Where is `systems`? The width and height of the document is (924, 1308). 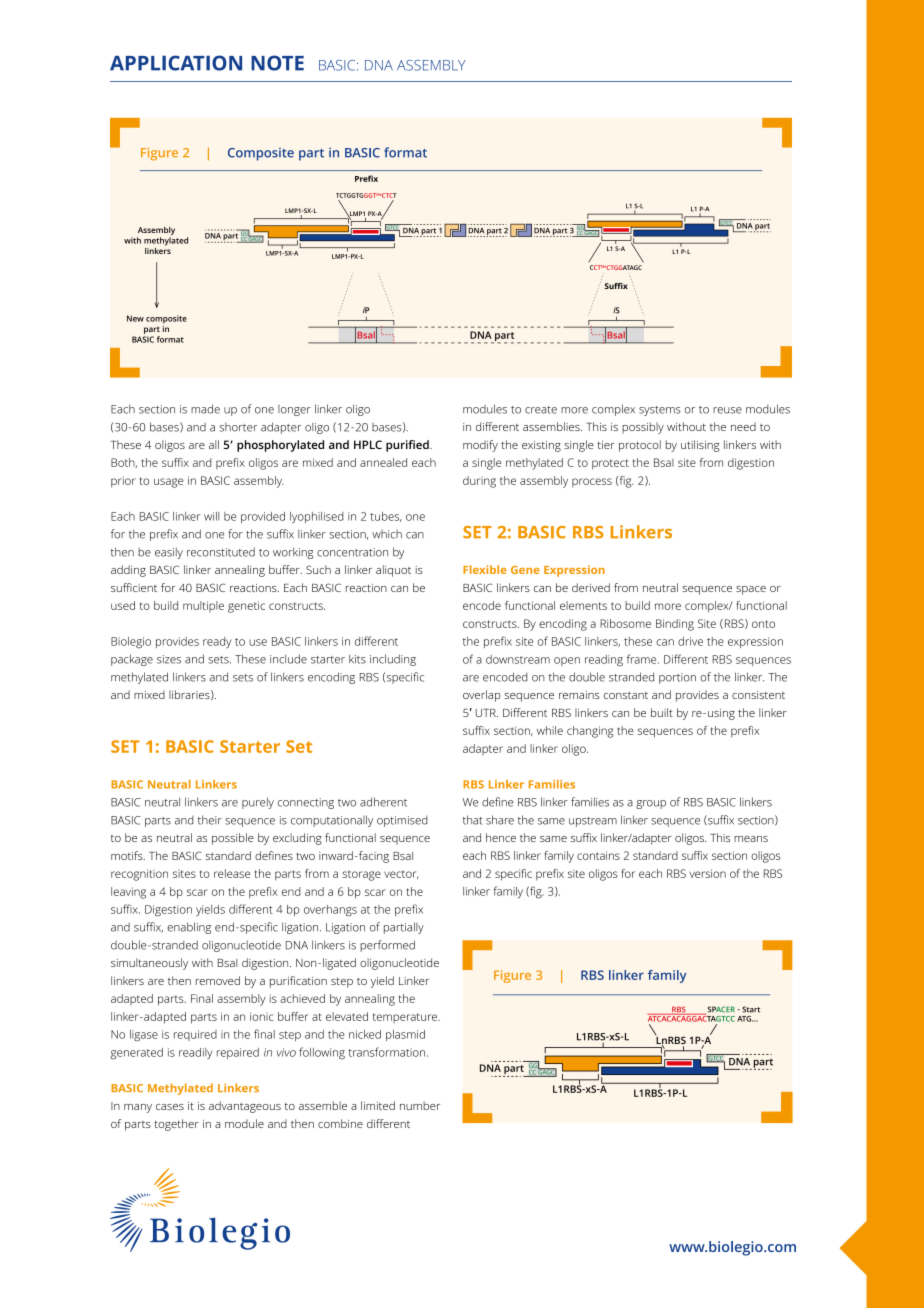 systems is located at coordinates (660, 411).
